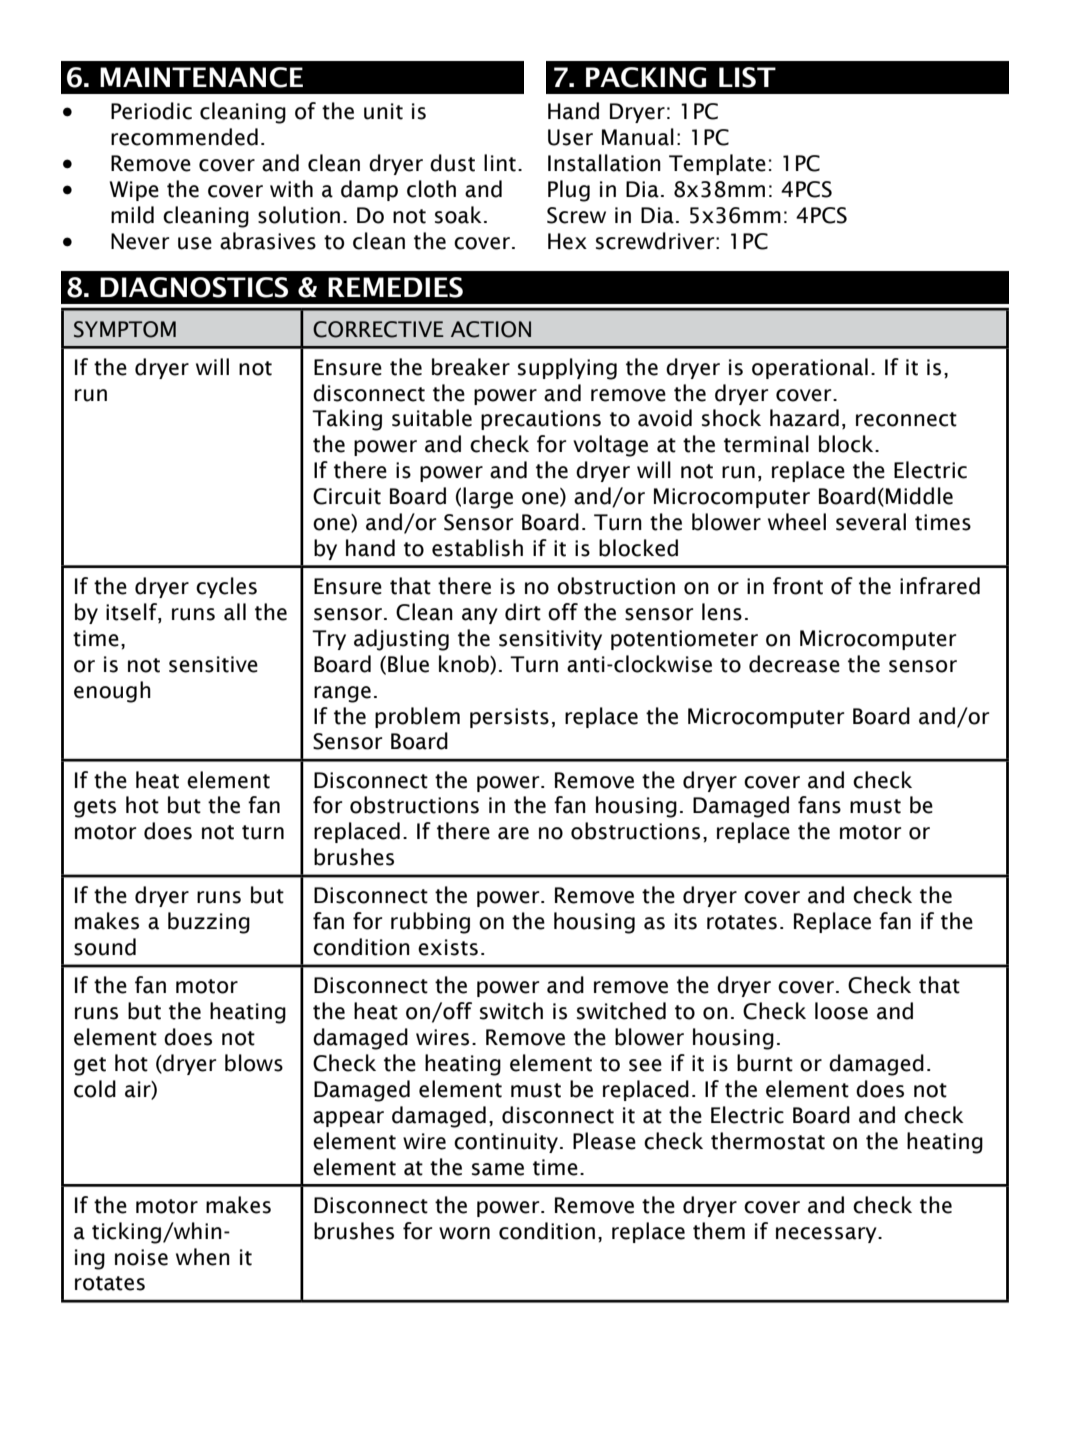 This screenshot has width=1070, height=1452. What do you see at coordinates (819, 805) in the screenshot?
I see `fans` at bounding box center [819, 805].
